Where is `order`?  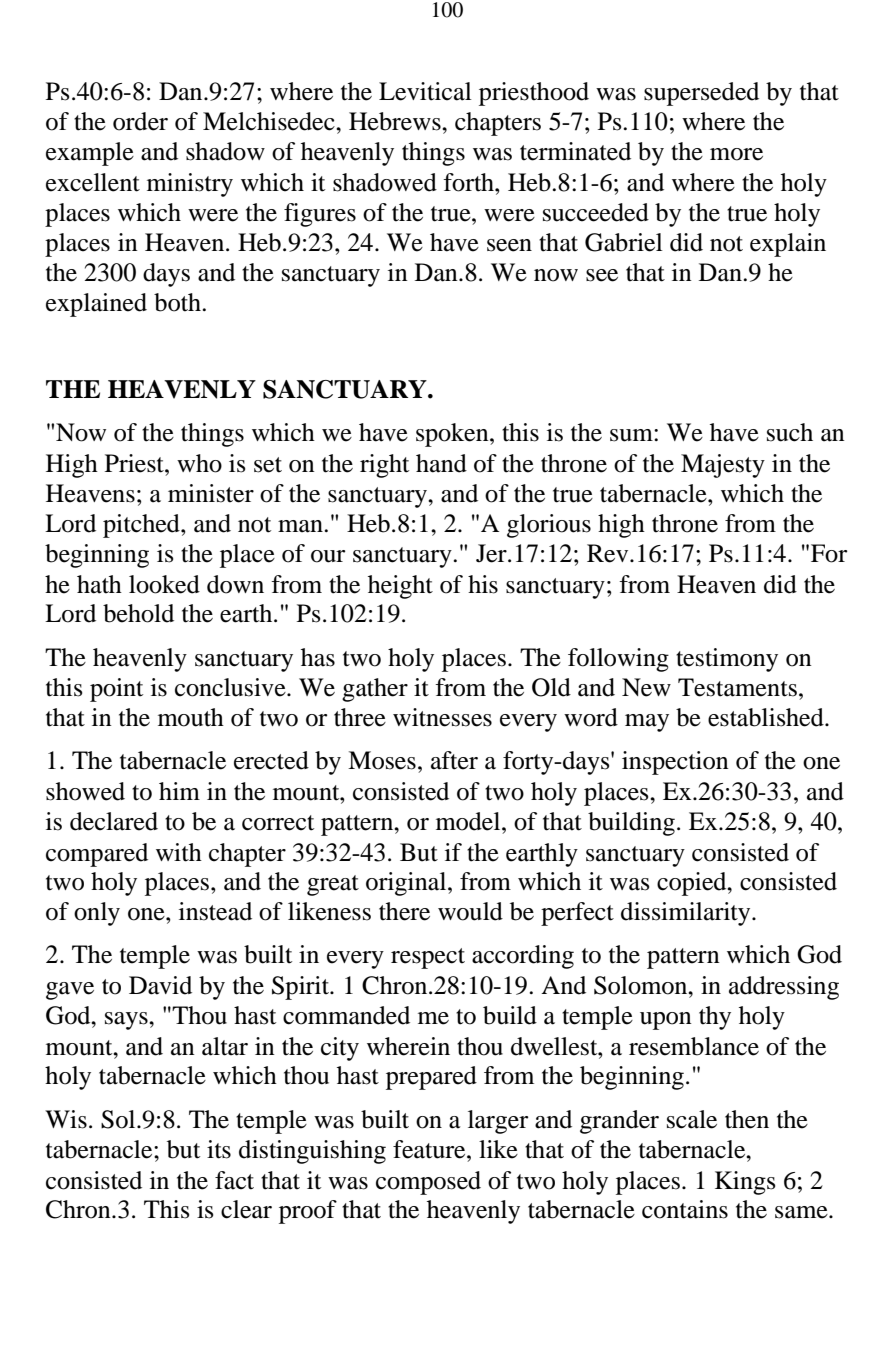 order is located at coordinates (140, 121).
